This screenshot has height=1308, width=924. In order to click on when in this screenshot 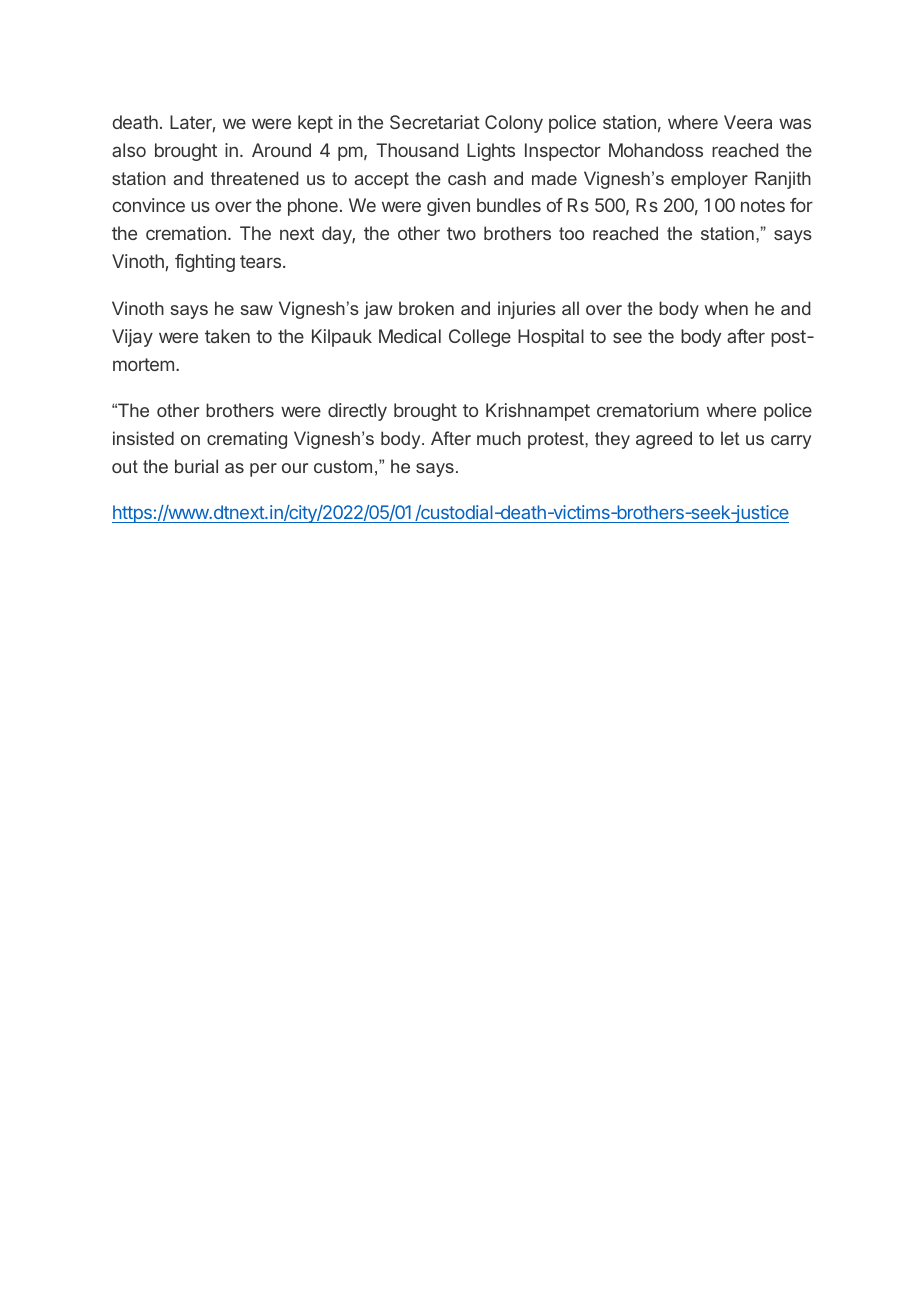, I will do `click(726, 308)`.
